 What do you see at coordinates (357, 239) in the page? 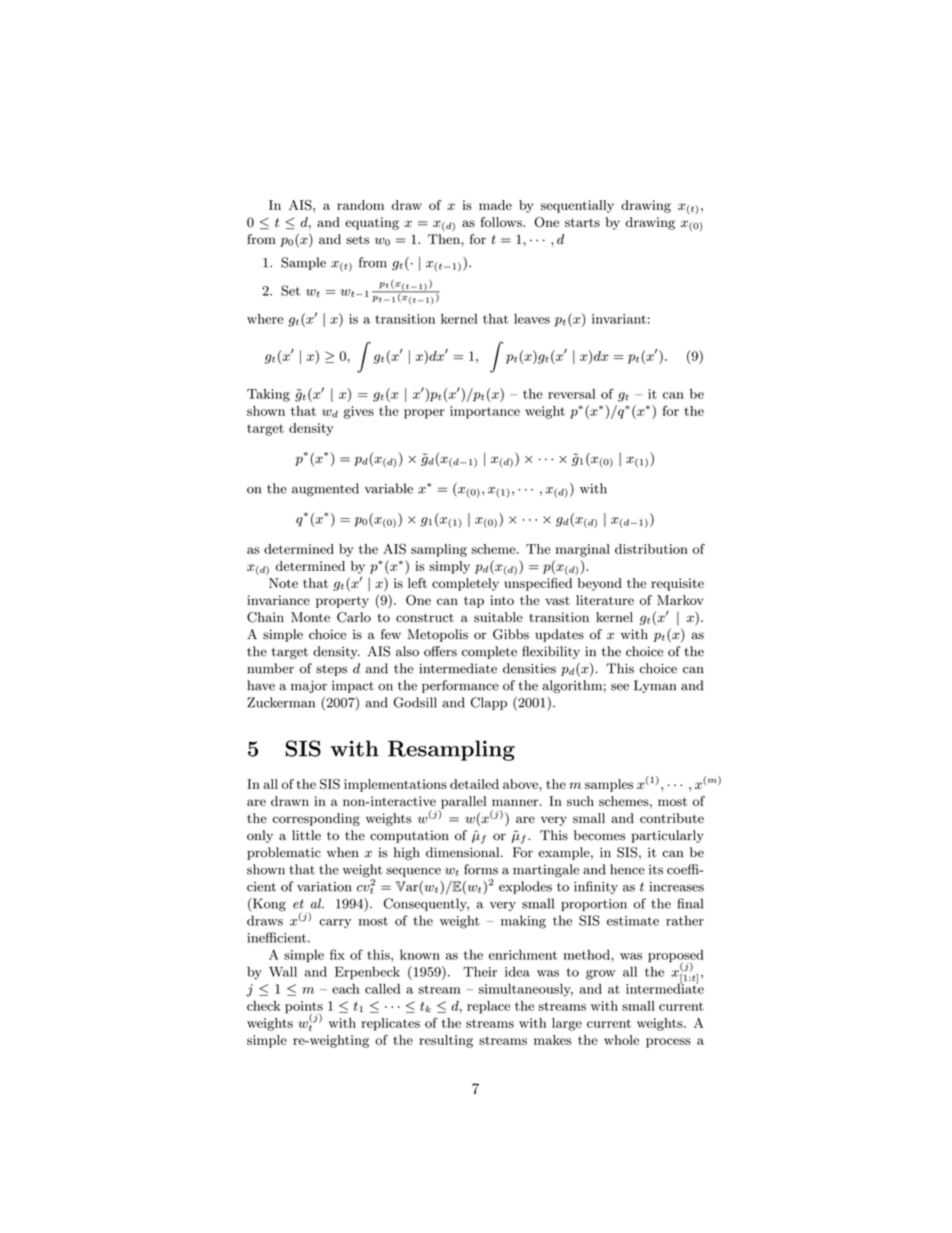
I see `sets` at bounding box center [357, 239].
